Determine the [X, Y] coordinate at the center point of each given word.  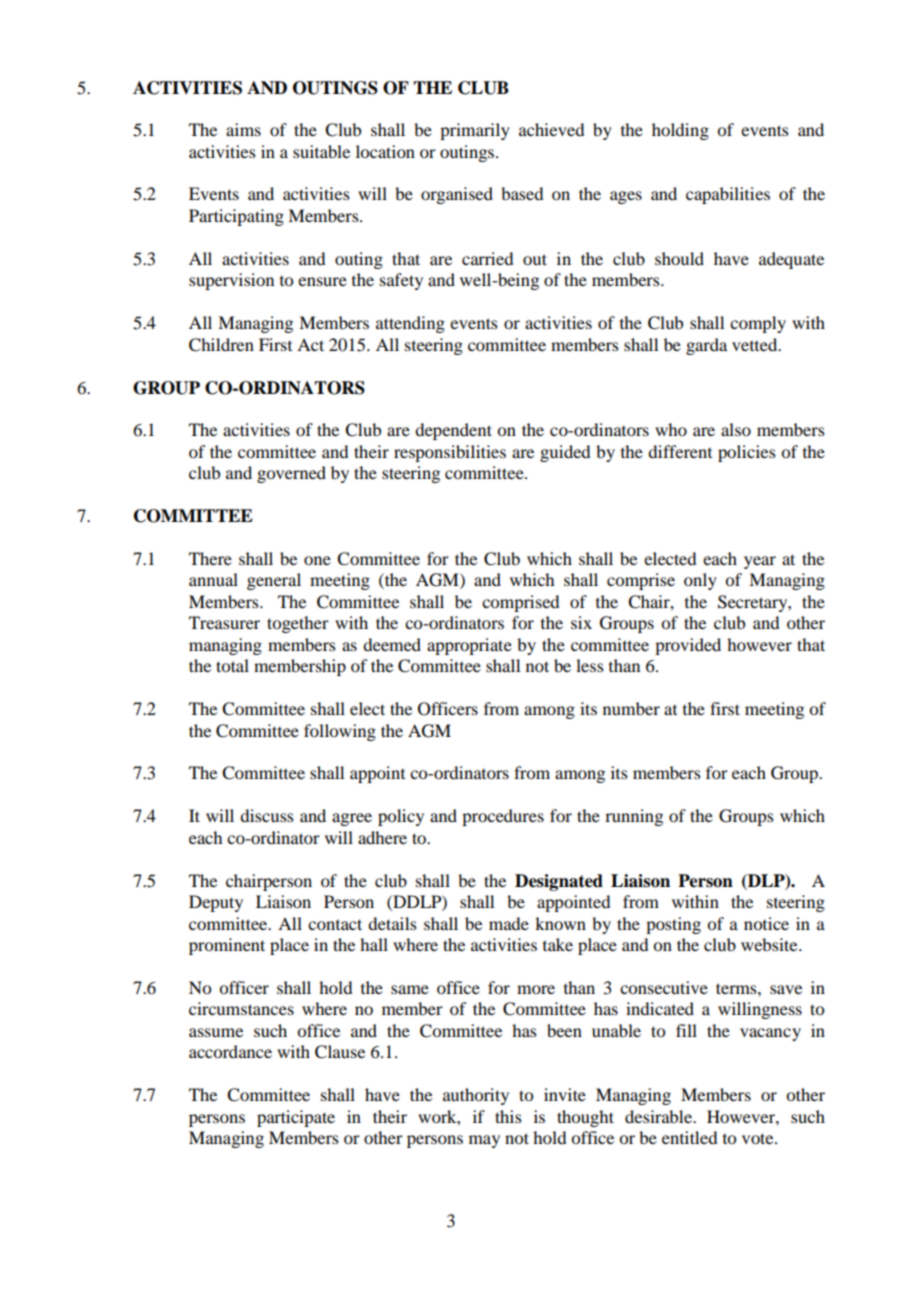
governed [291, 474]
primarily [475, 131]
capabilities [728, 195]
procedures [503, 817]
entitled [689, 1137]
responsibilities [450, 453]
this [508, 1116]
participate [296, 1118]
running [634, 817]
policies [747, 453]
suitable [321, 151]
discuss [267, 815]
